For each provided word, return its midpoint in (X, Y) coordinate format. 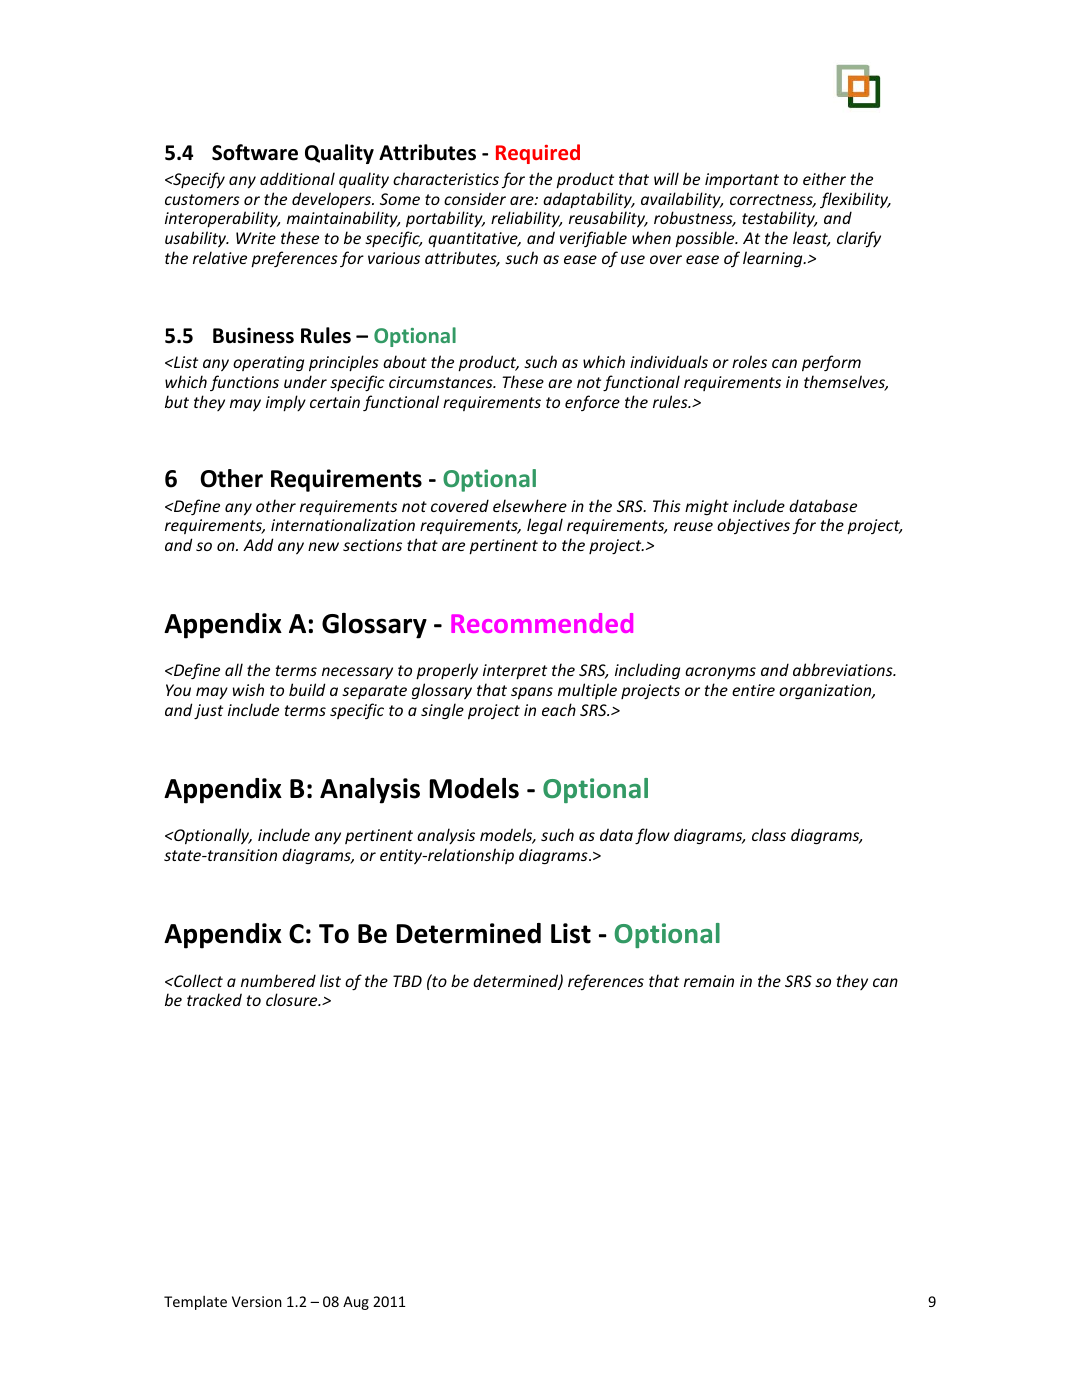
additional (297, 178)
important (742, 181)
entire (753, 690)
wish (248, 689)
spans (532, 693)
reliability (526, 219)
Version (257, 1301)
